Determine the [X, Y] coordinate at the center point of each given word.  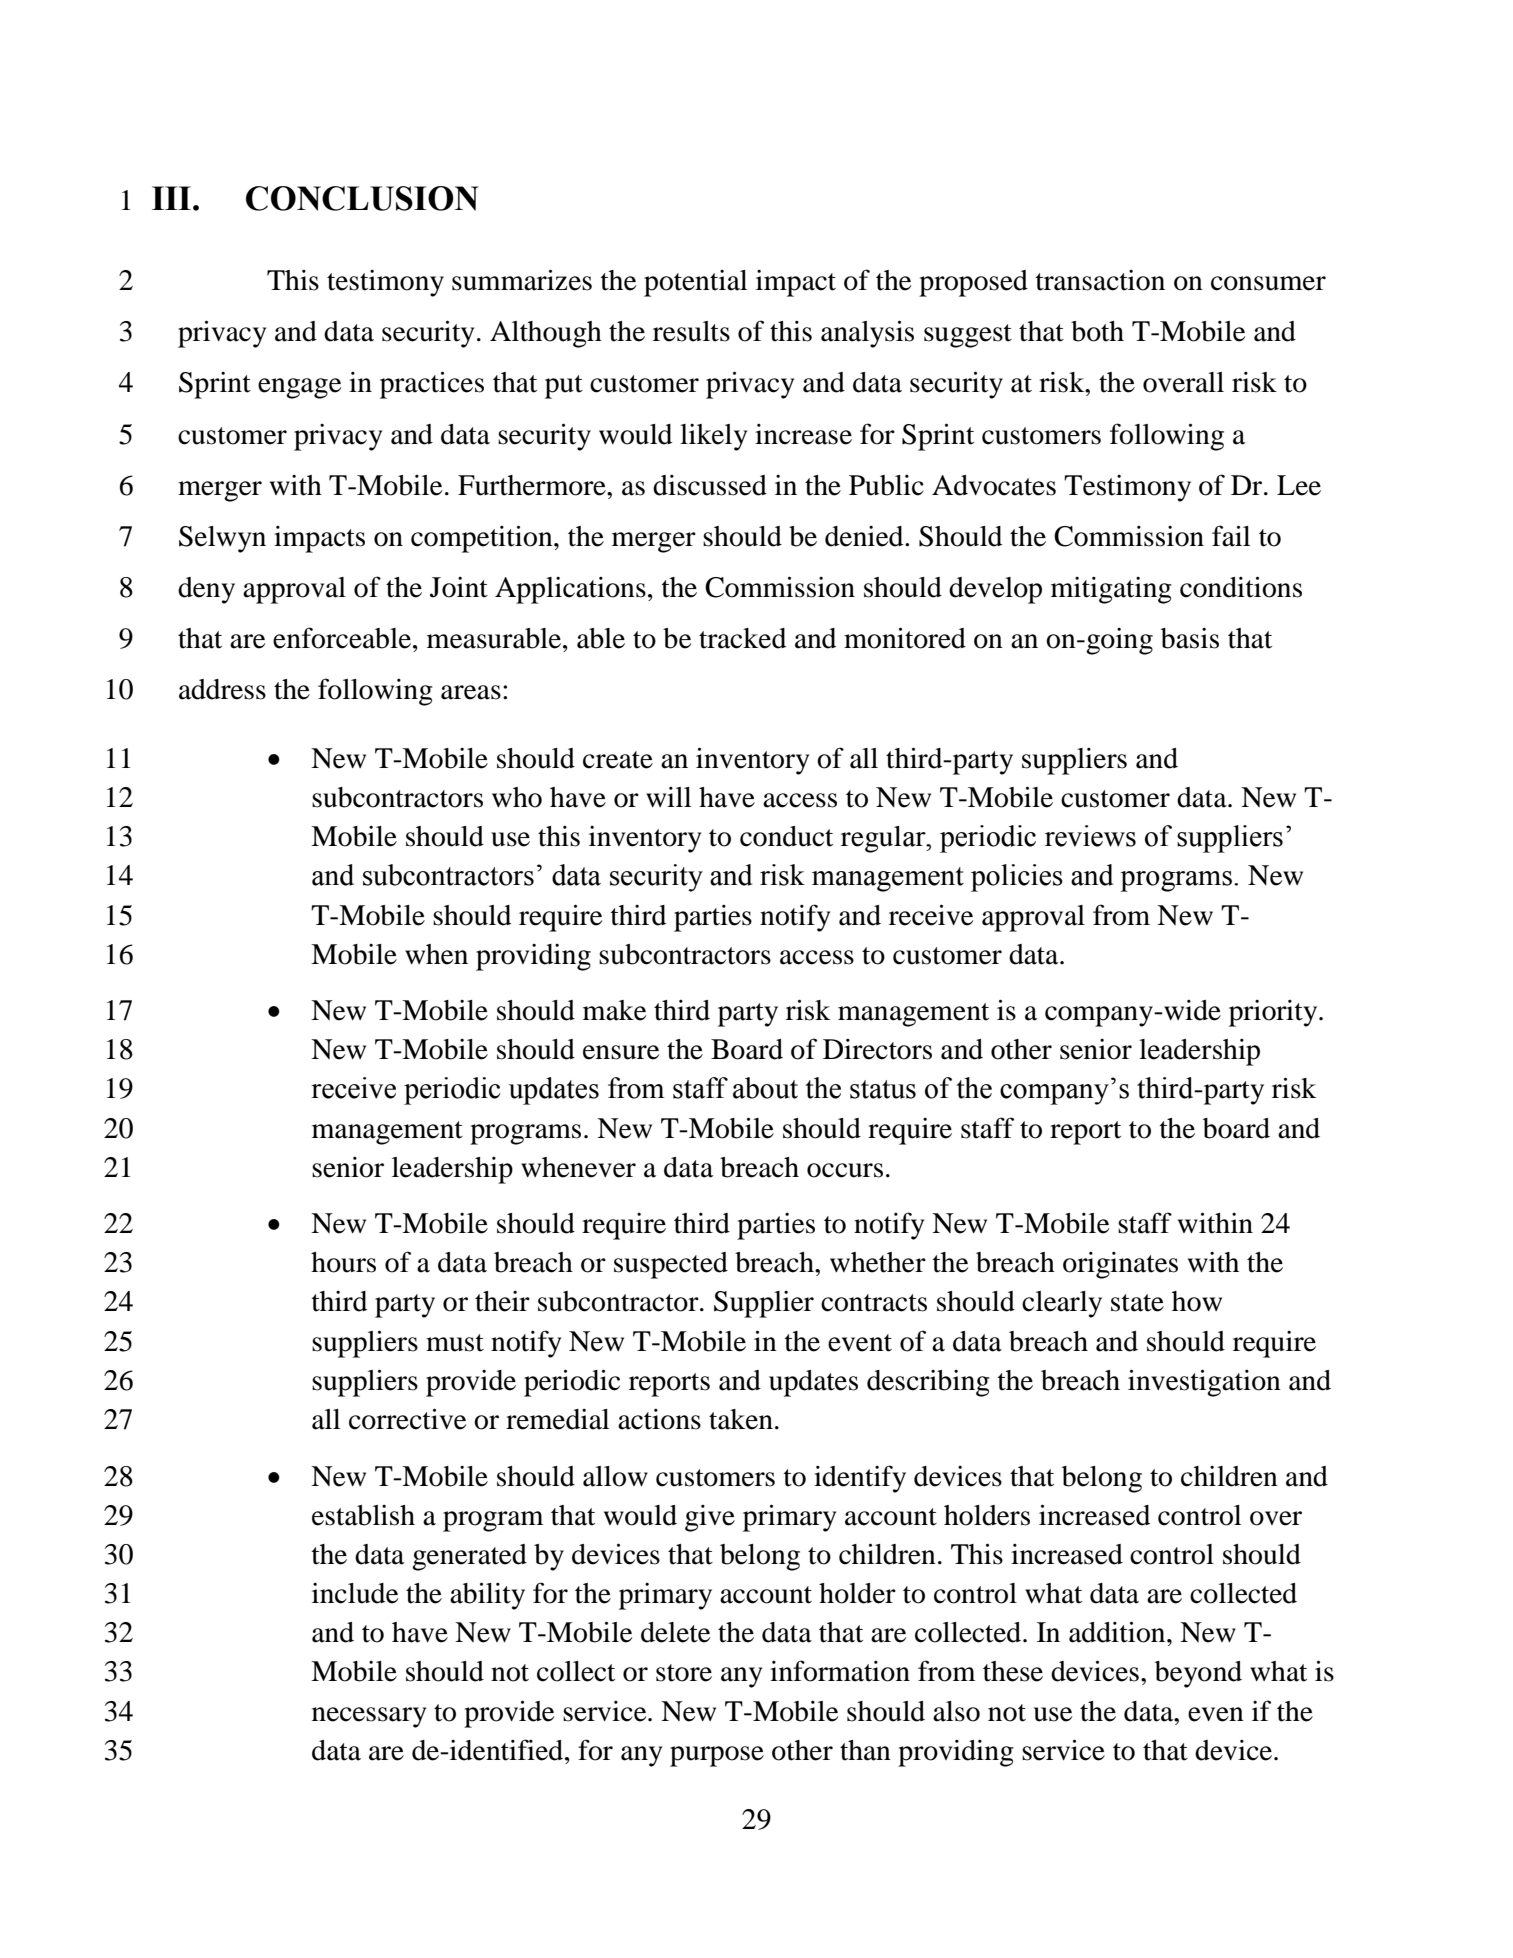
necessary [369, 1717]
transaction [1100, 280]
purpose [717, 1756]
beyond [1198, 1674]
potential [695, 283]
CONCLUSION [362, 198]
